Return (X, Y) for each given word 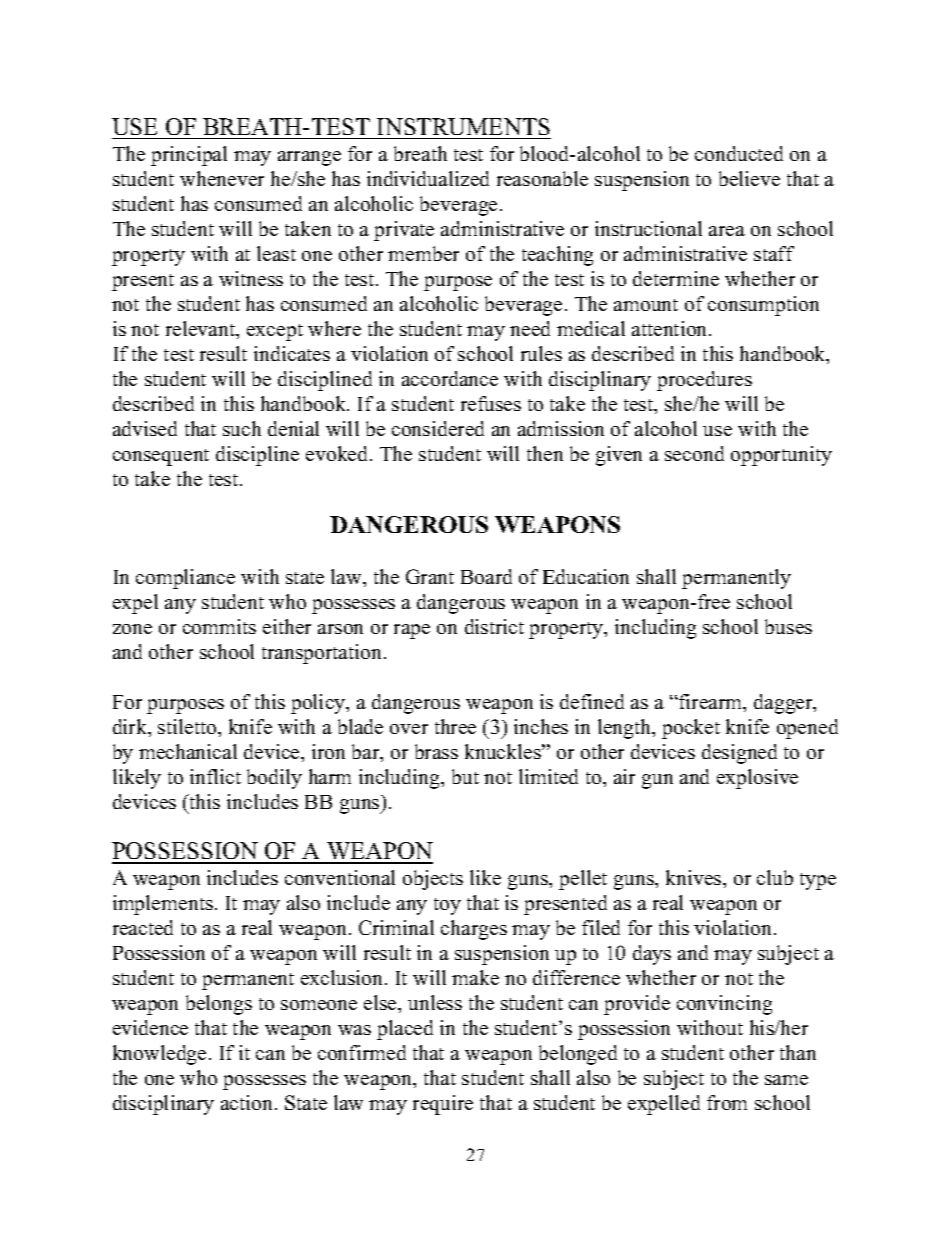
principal (189, 156)
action (248, 1102)
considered (438, 428)
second (694, 453)
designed (739, 754)
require (443, 1105)
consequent (161, 457)
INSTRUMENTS (463, 128)
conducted (739, 153)
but (465, 776)
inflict (215, 776)
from (727, 1102)
